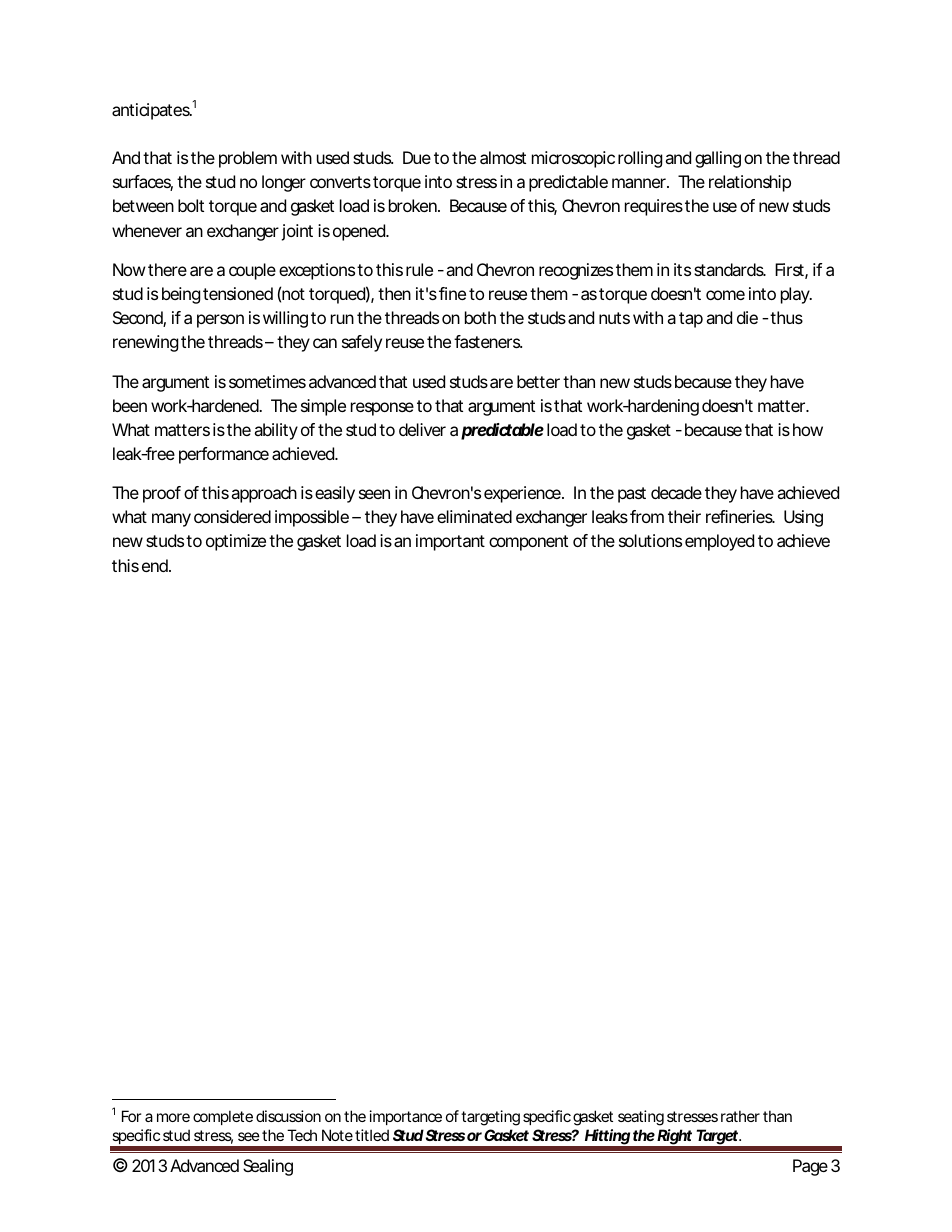  Describe the element at coordinates (223, 1117) in the screenshot. I see `complete` at that location.
